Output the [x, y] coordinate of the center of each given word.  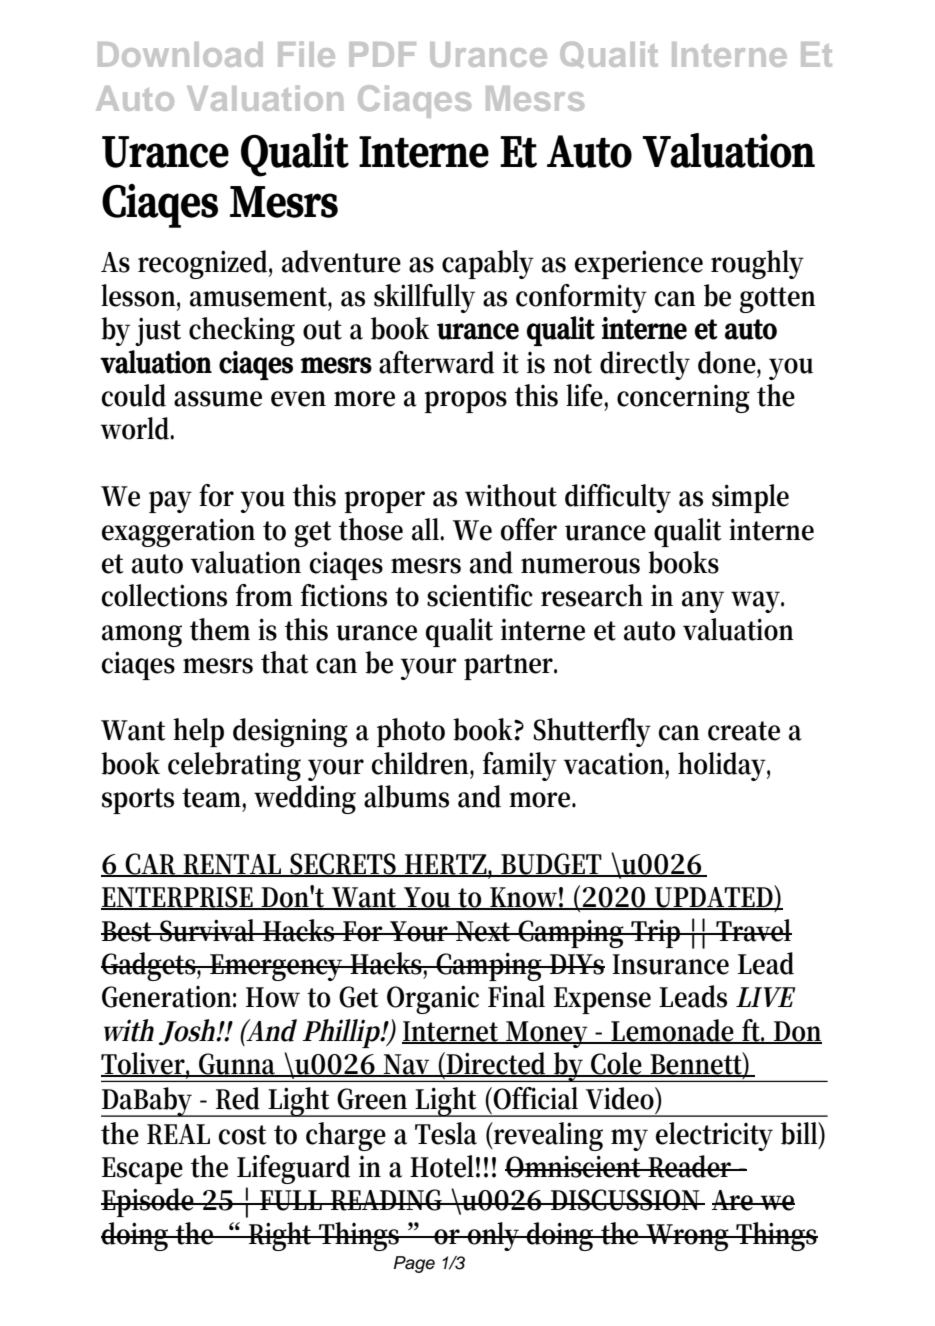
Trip [657, 933]
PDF [383, 54]
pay [170, 502]
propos [465, 402]
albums [406, 796]
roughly [757, 264]
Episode [149, 1202]
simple [750, 498]
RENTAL [234, 865]
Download [180, 54]
